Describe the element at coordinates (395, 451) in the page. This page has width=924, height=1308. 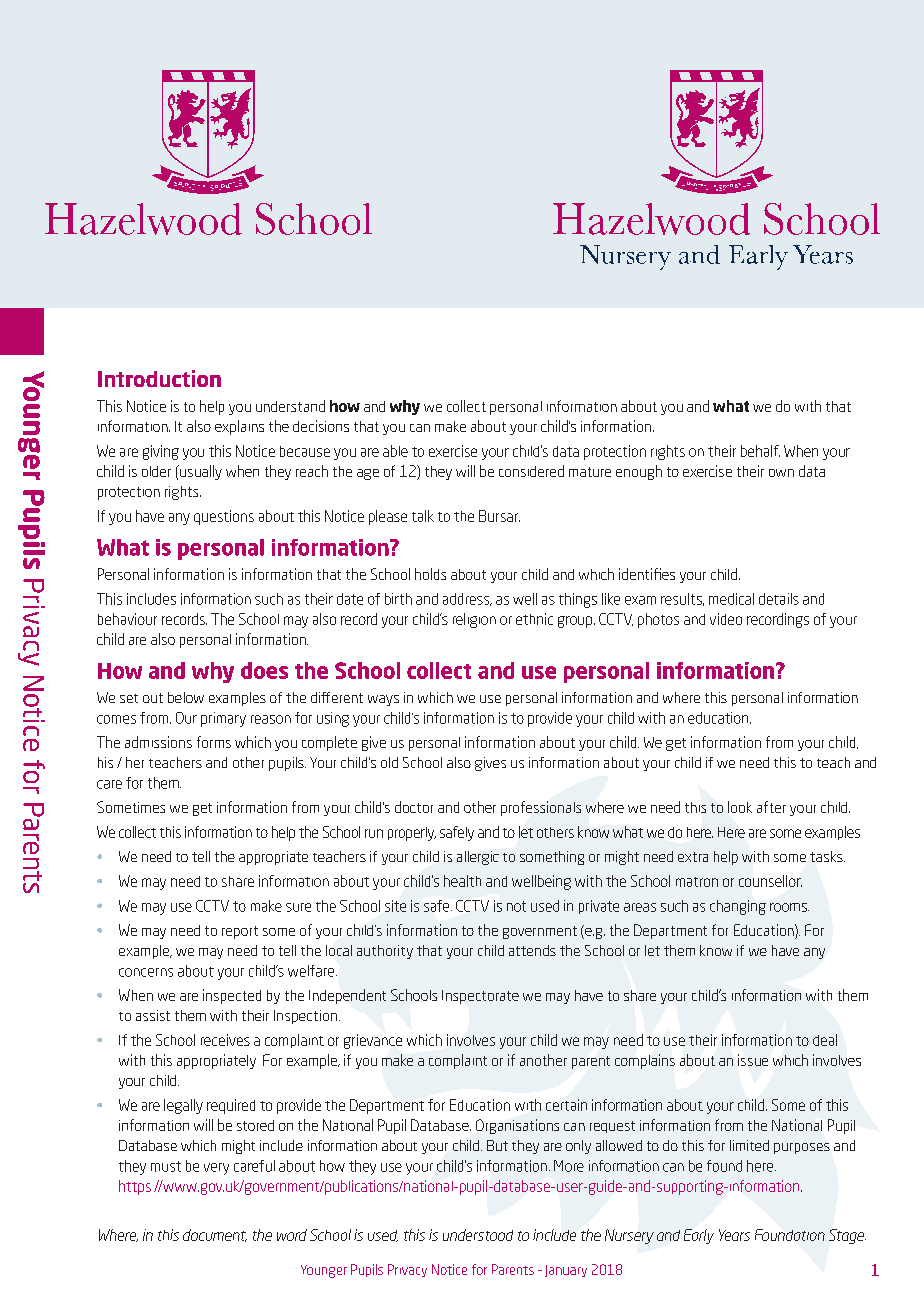
I see `able` at that location.
